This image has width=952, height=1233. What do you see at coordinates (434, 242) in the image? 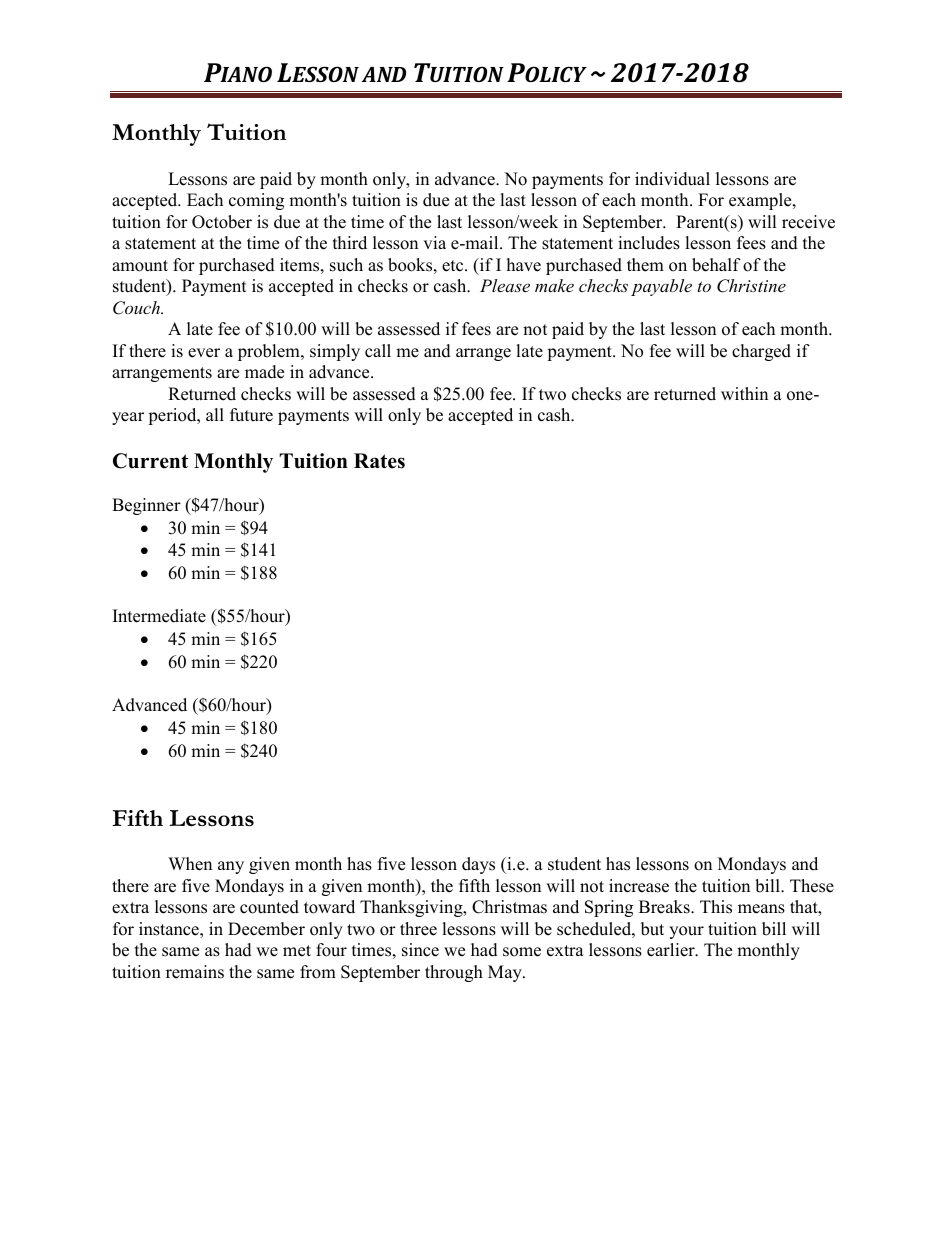
I see `via` at bounding box center [434, 242].
